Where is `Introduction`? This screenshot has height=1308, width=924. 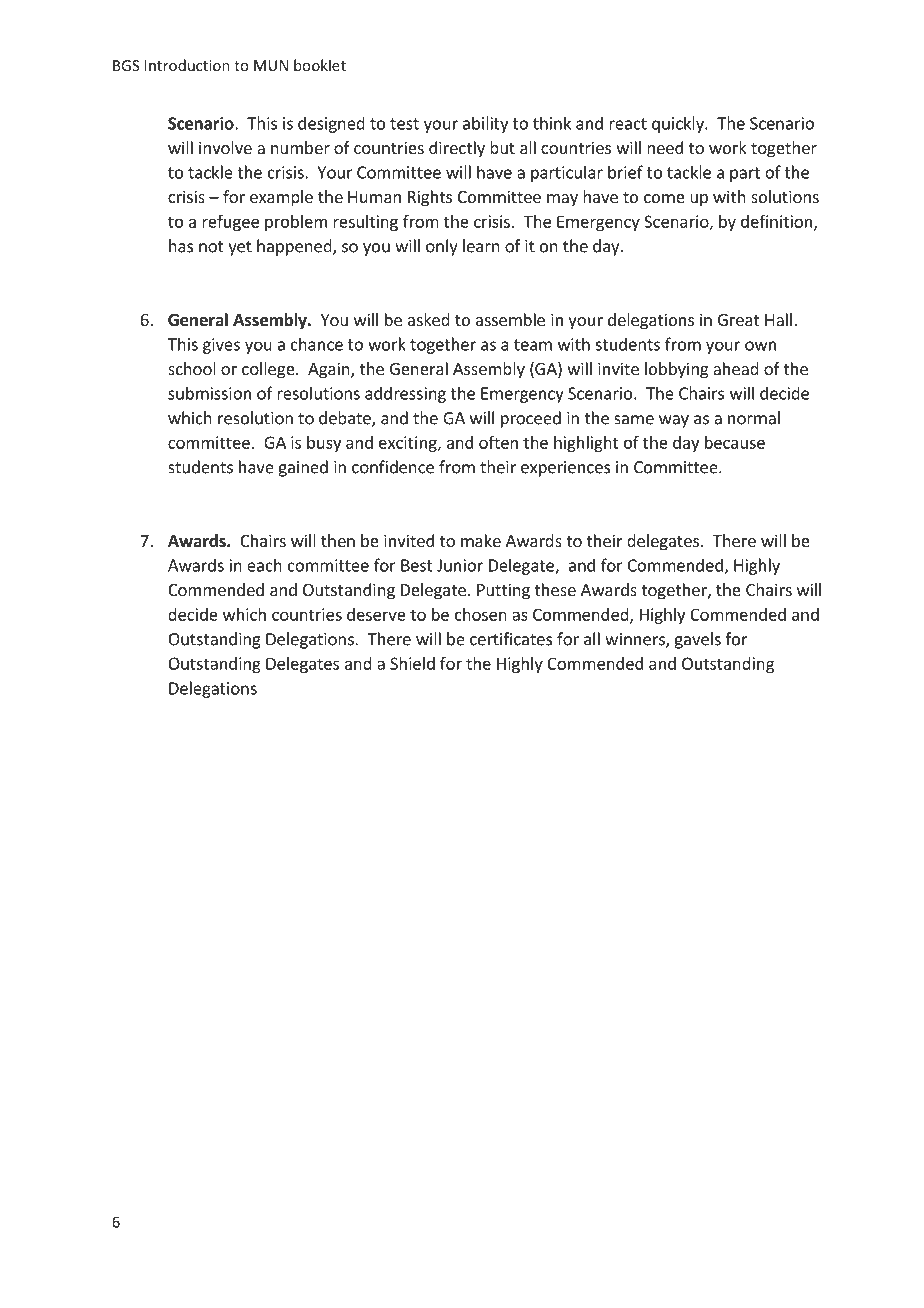 Introduction is located at coordinates (187, 65).
